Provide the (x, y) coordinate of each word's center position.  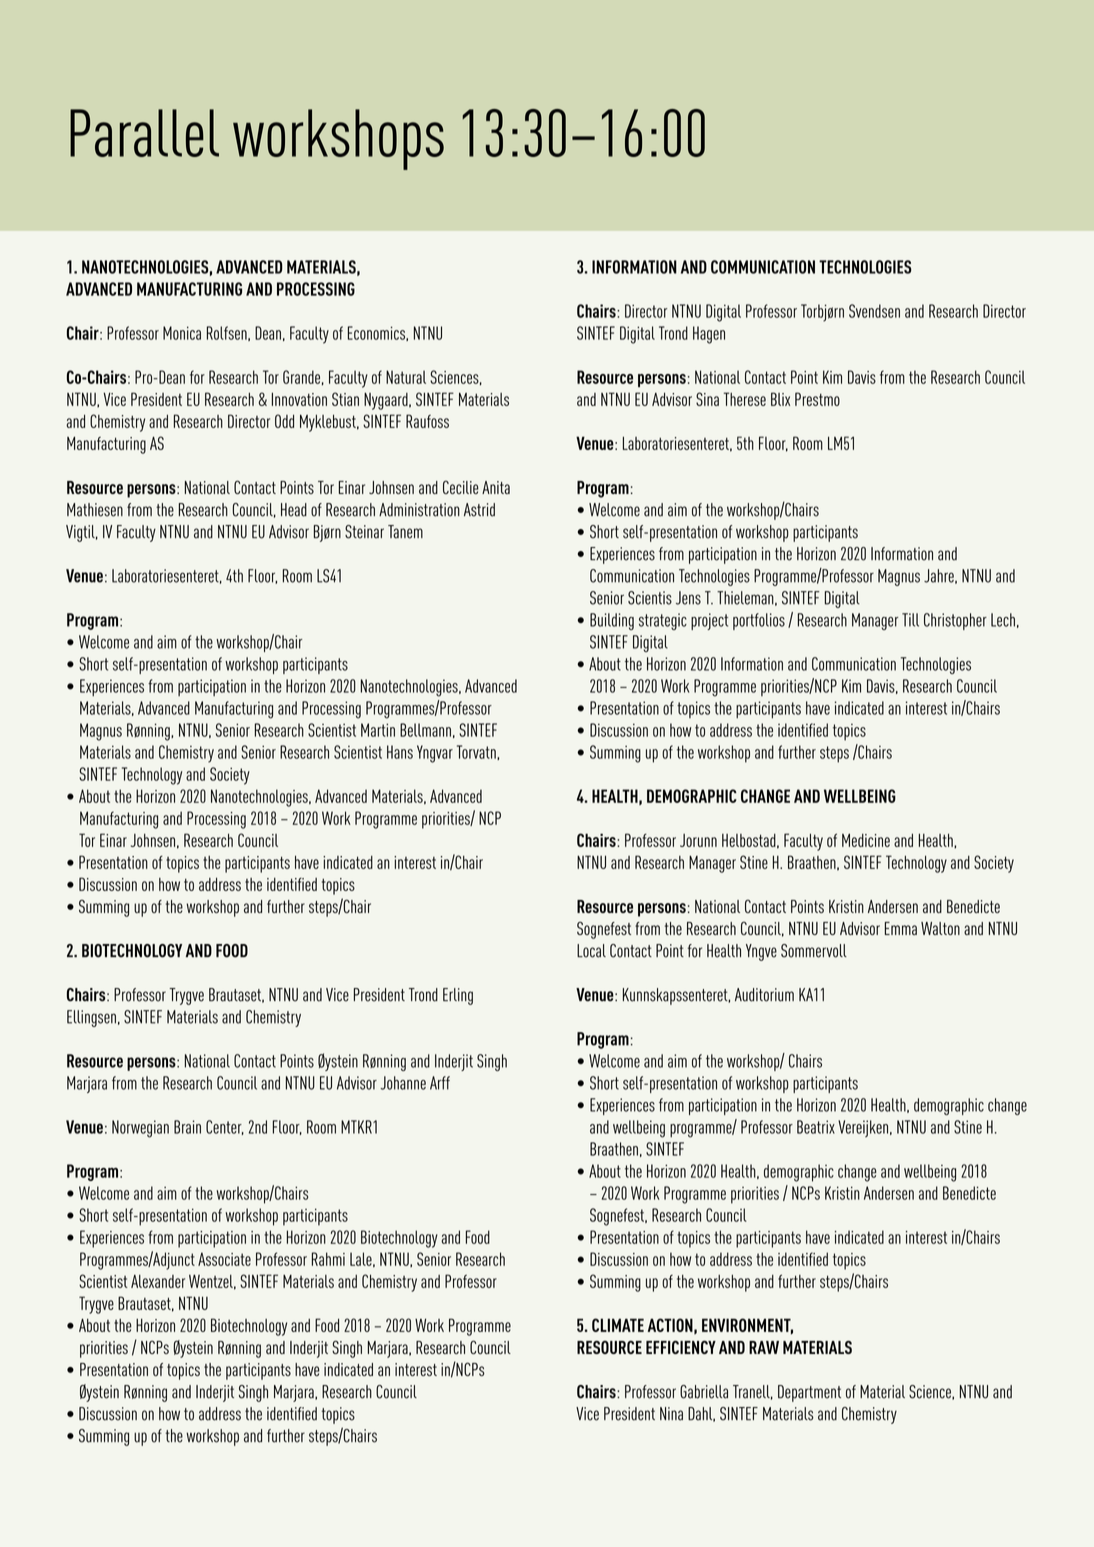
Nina (671, 1414)
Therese (745, 399)
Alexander (158, 1281)
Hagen (709, 335)
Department (809, 1393)
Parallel (144, 133)
